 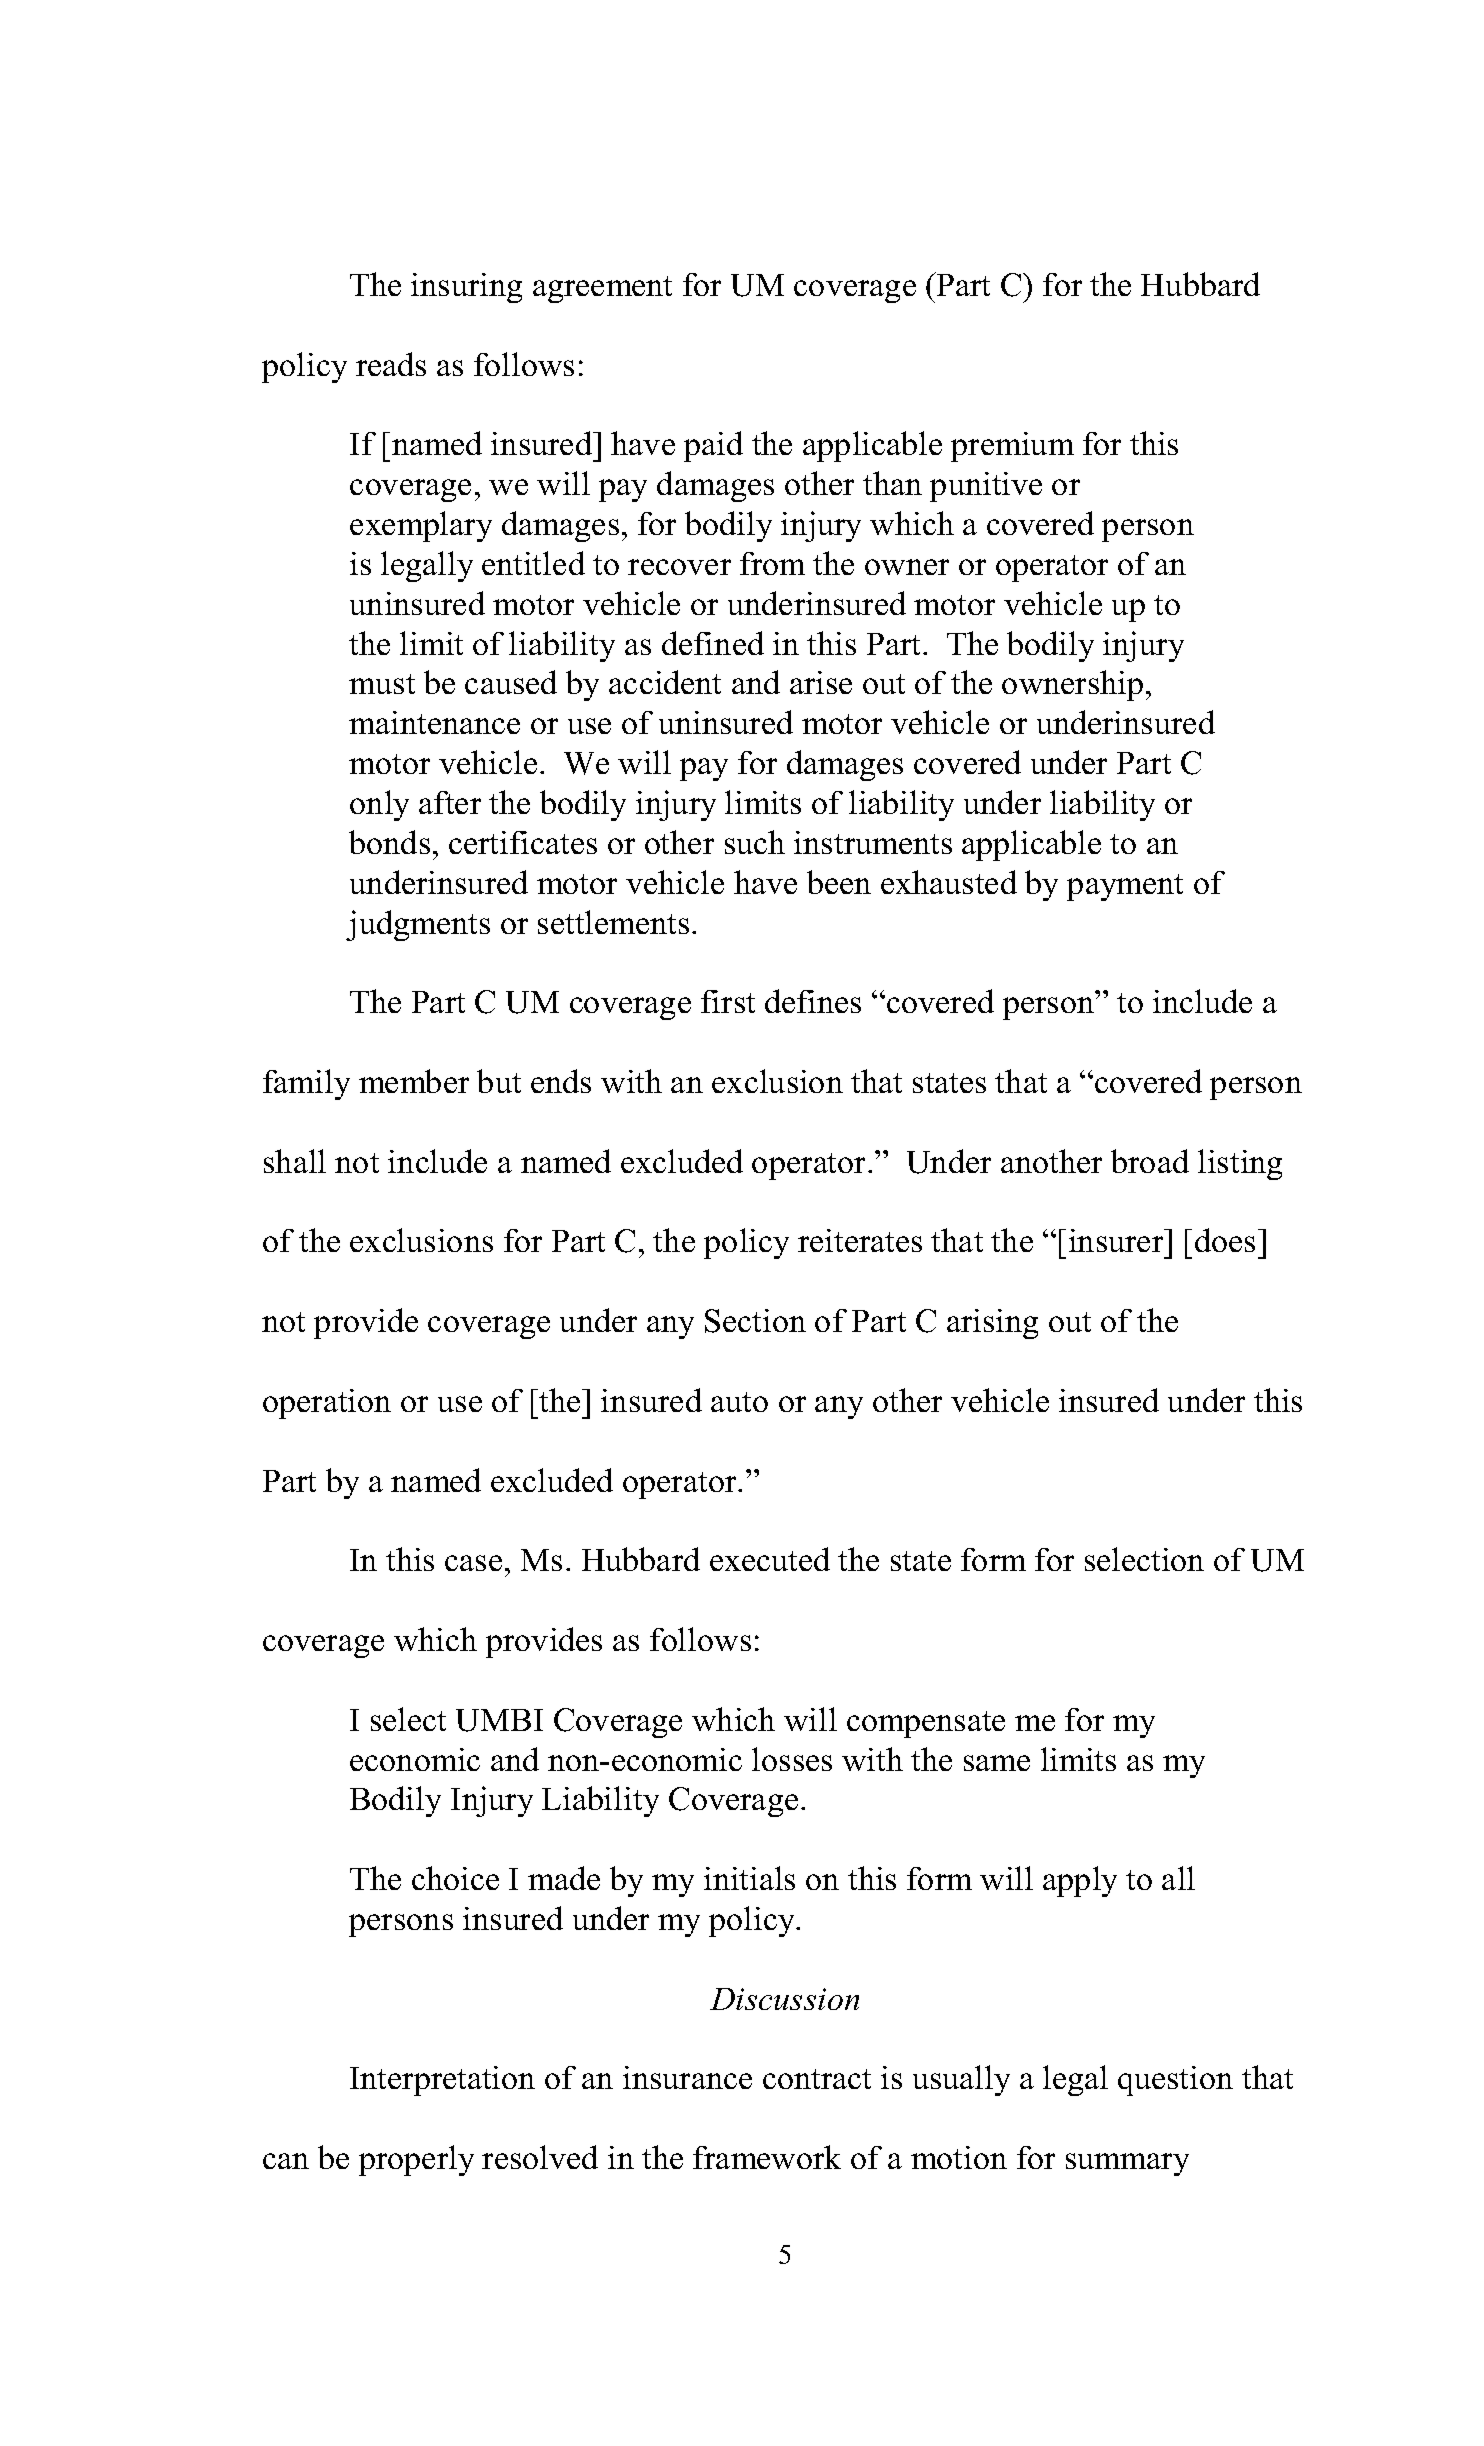 What do you see at coordinates (770, 1559) in the page?
I see `executed` at bounding box center [770, 1559].
